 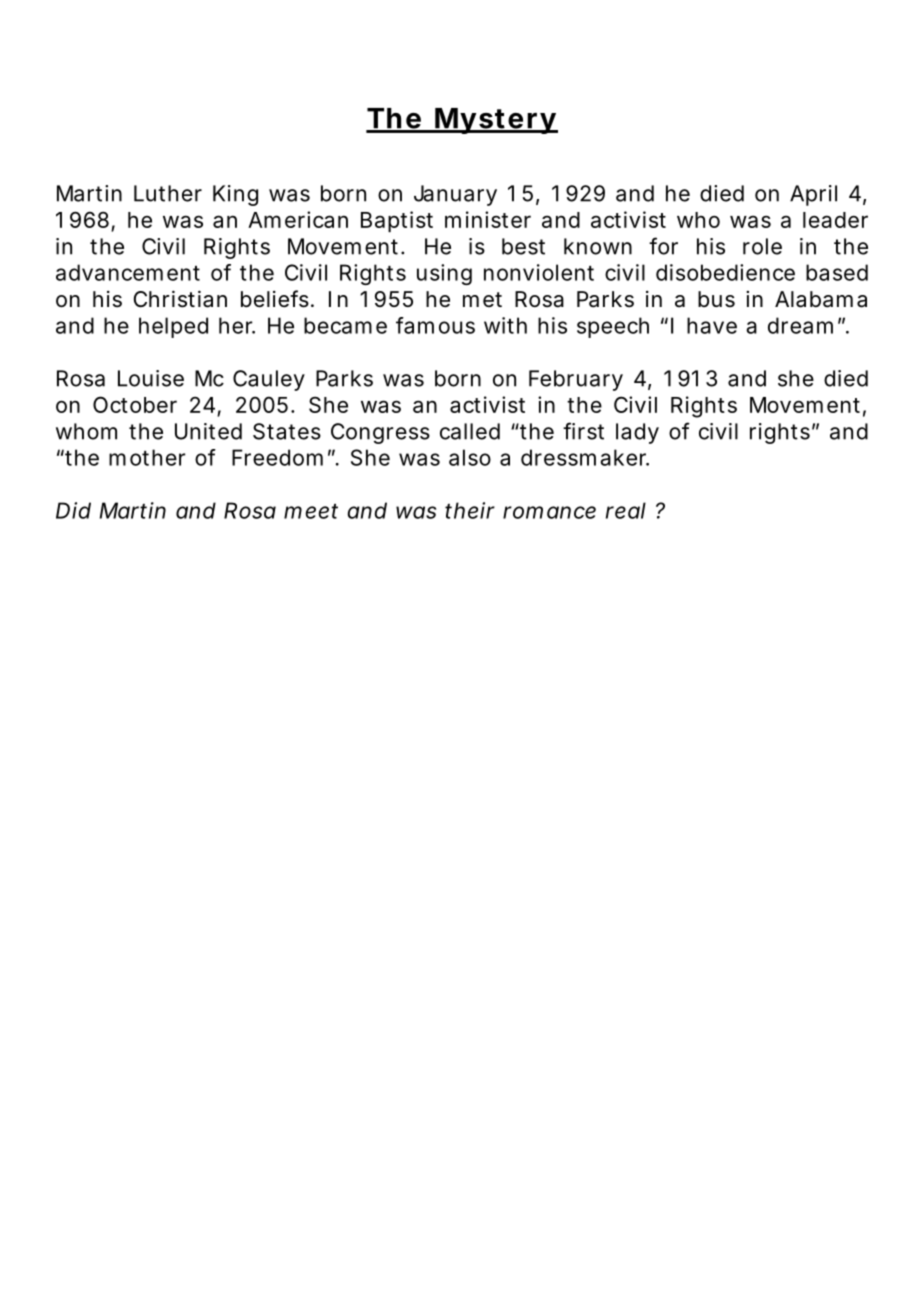 What do you see at coordinates (173, 327) in the page?
I see `helped` at bounding box center [173, 327].
